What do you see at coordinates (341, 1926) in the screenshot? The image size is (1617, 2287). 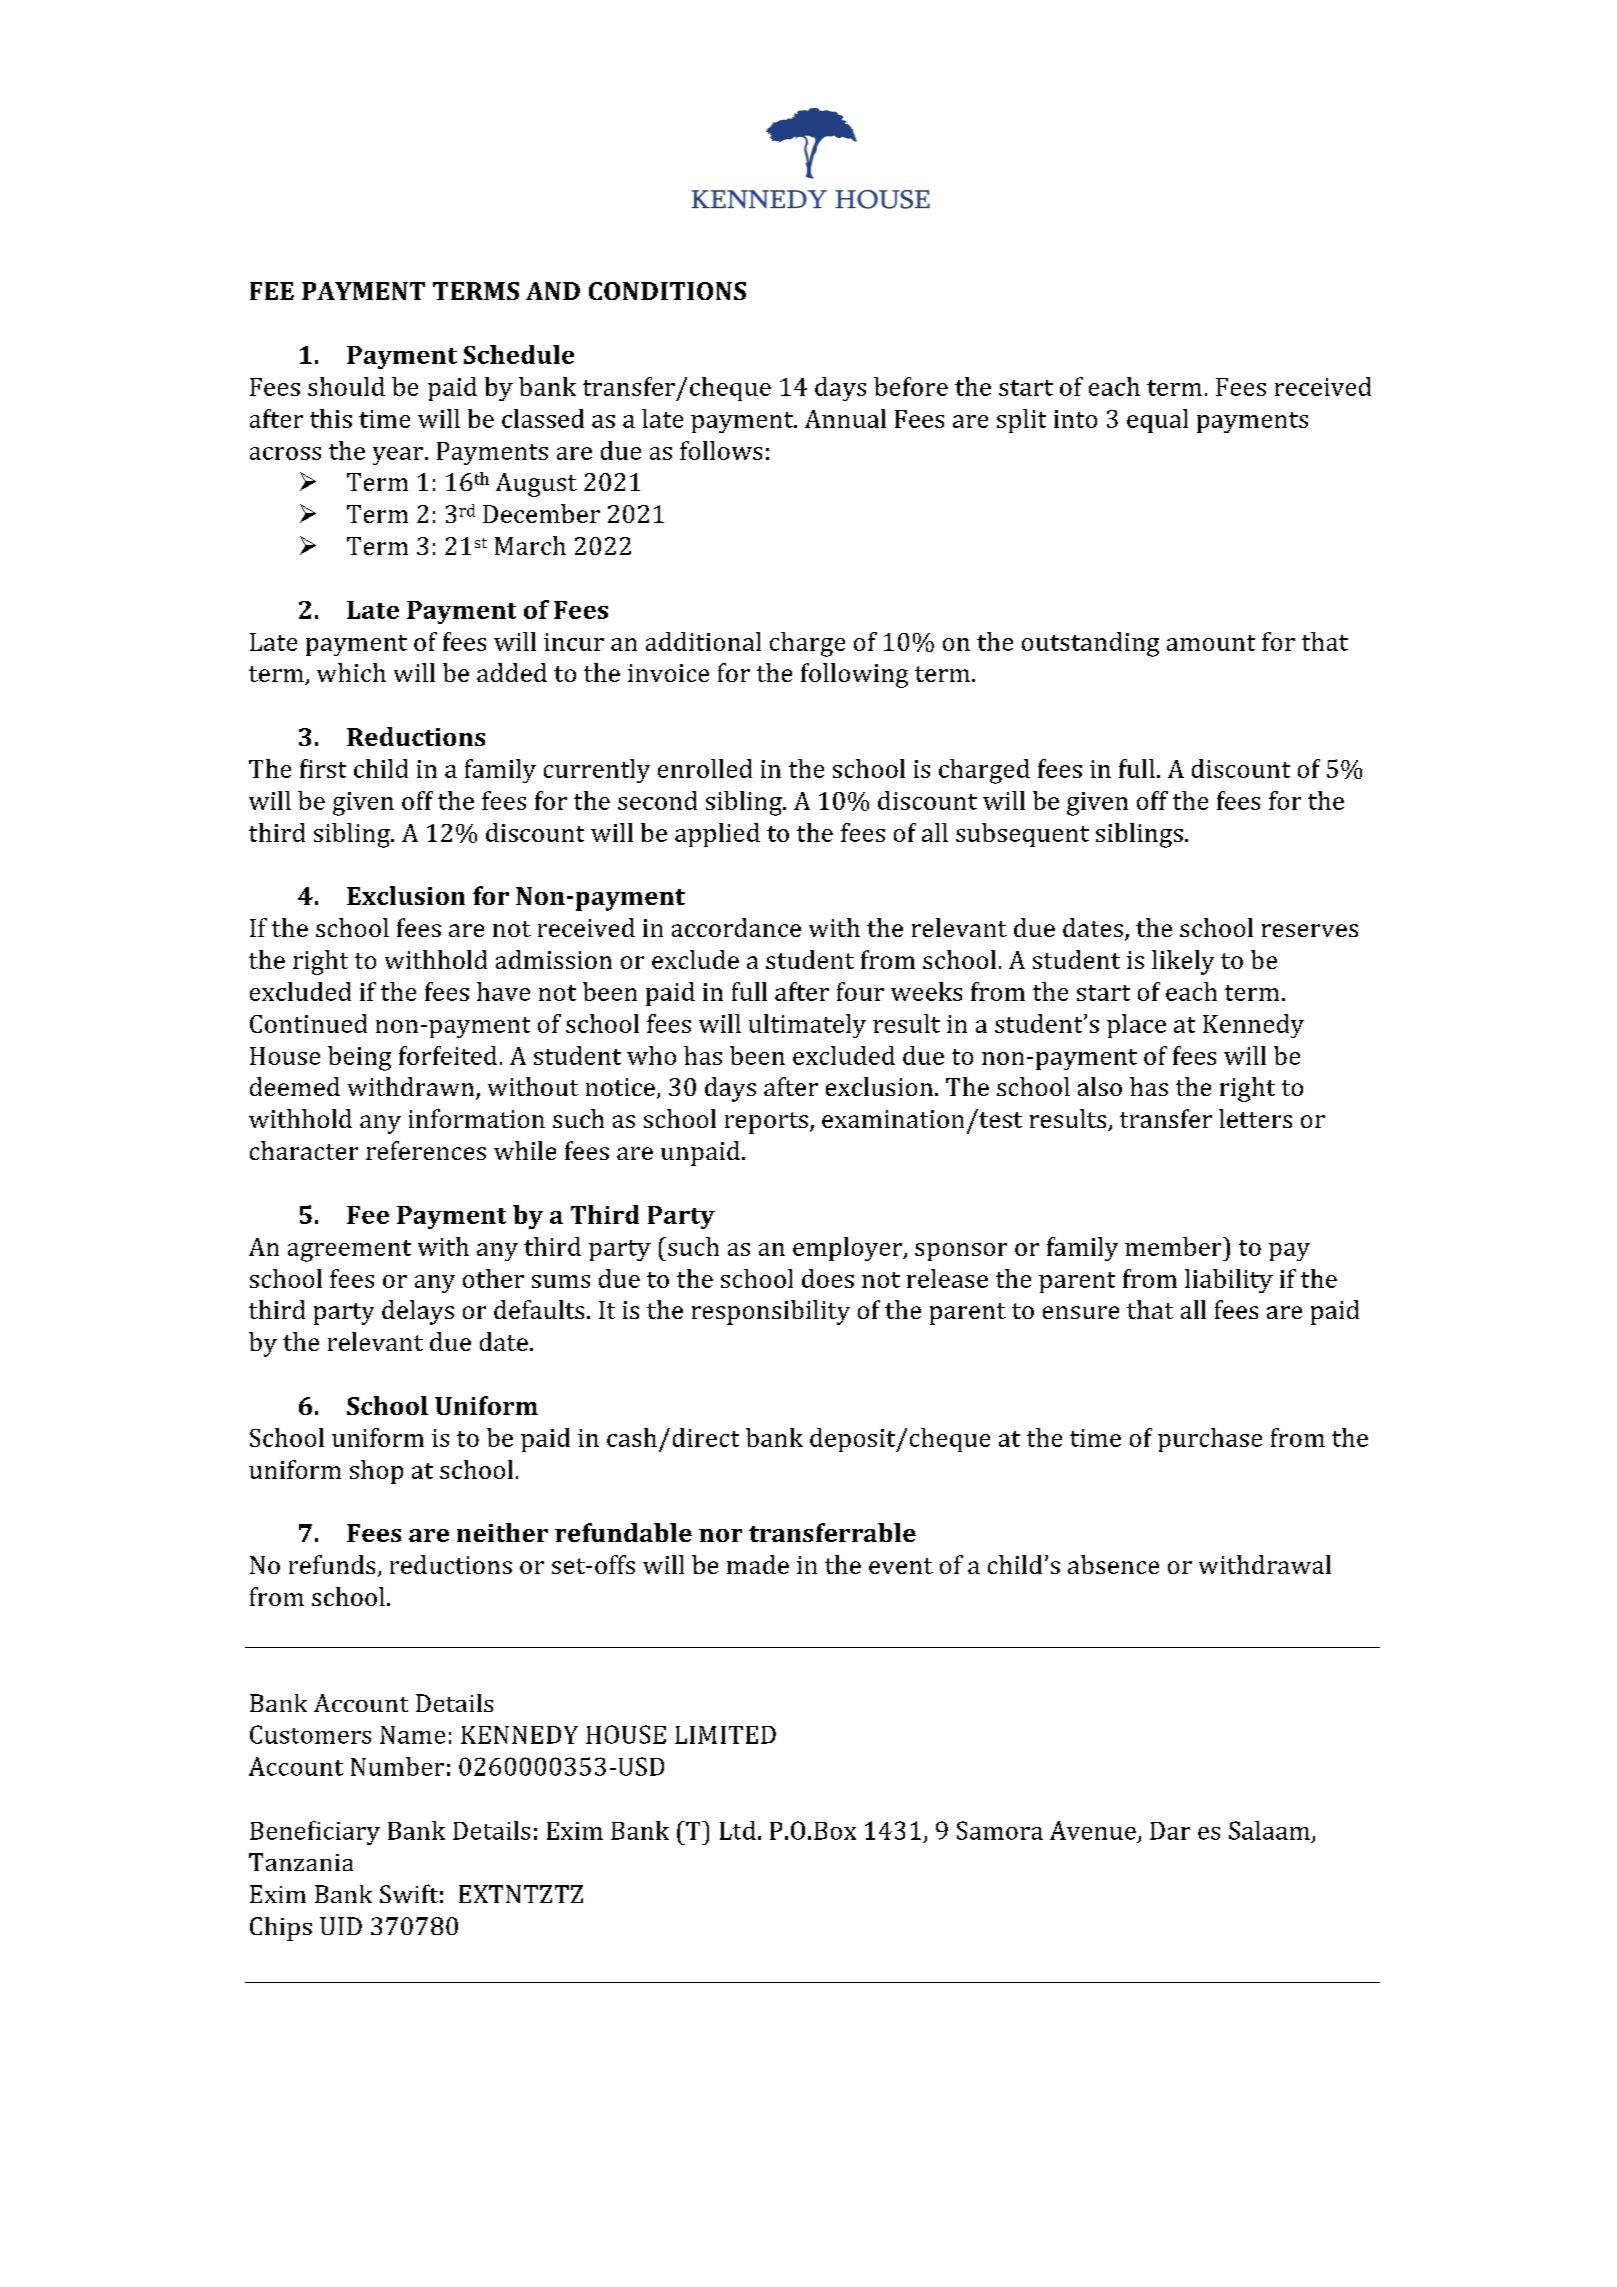 I see `UID` at bounding box center [341, 1926].
